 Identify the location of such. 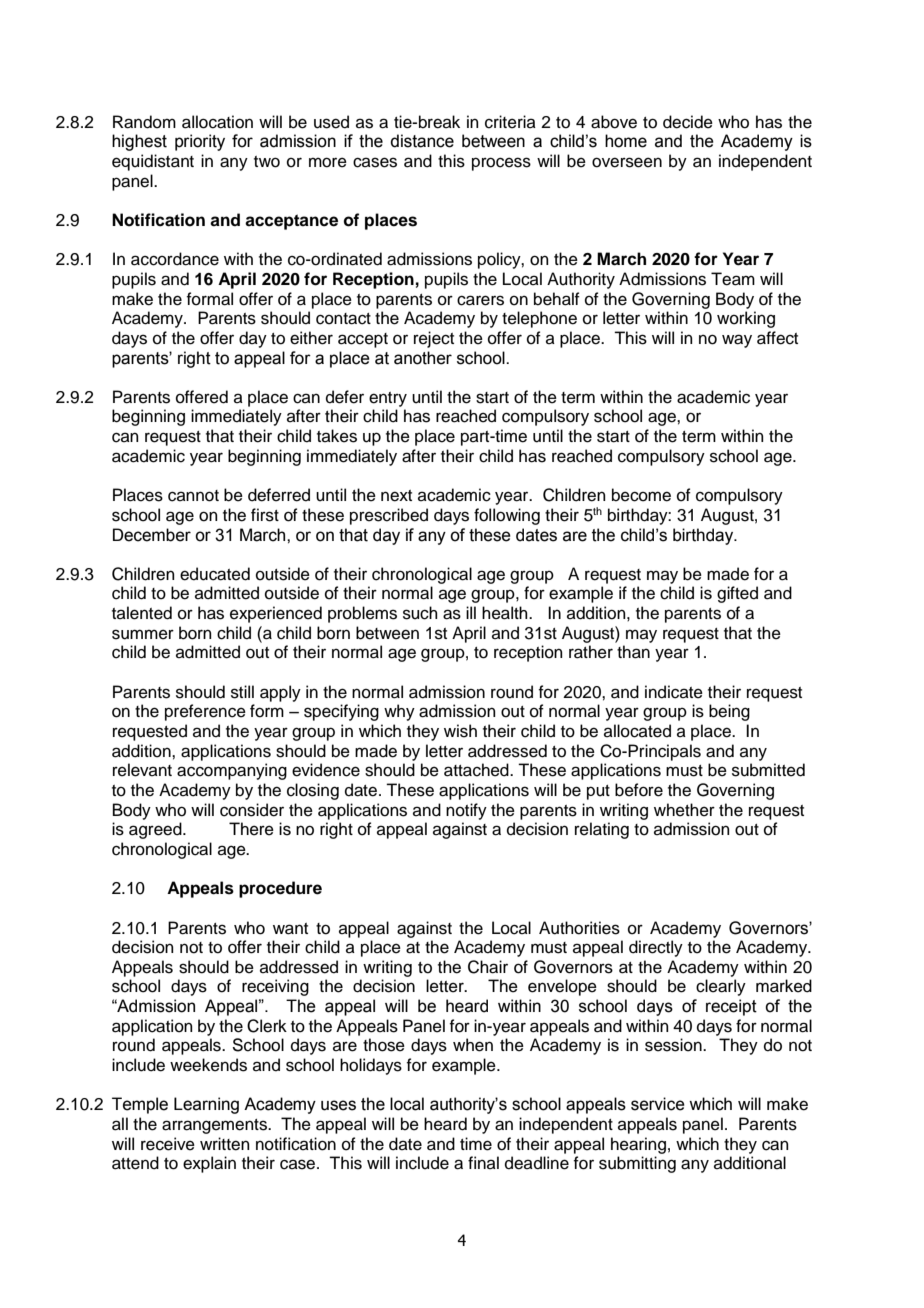
(420, 613).
